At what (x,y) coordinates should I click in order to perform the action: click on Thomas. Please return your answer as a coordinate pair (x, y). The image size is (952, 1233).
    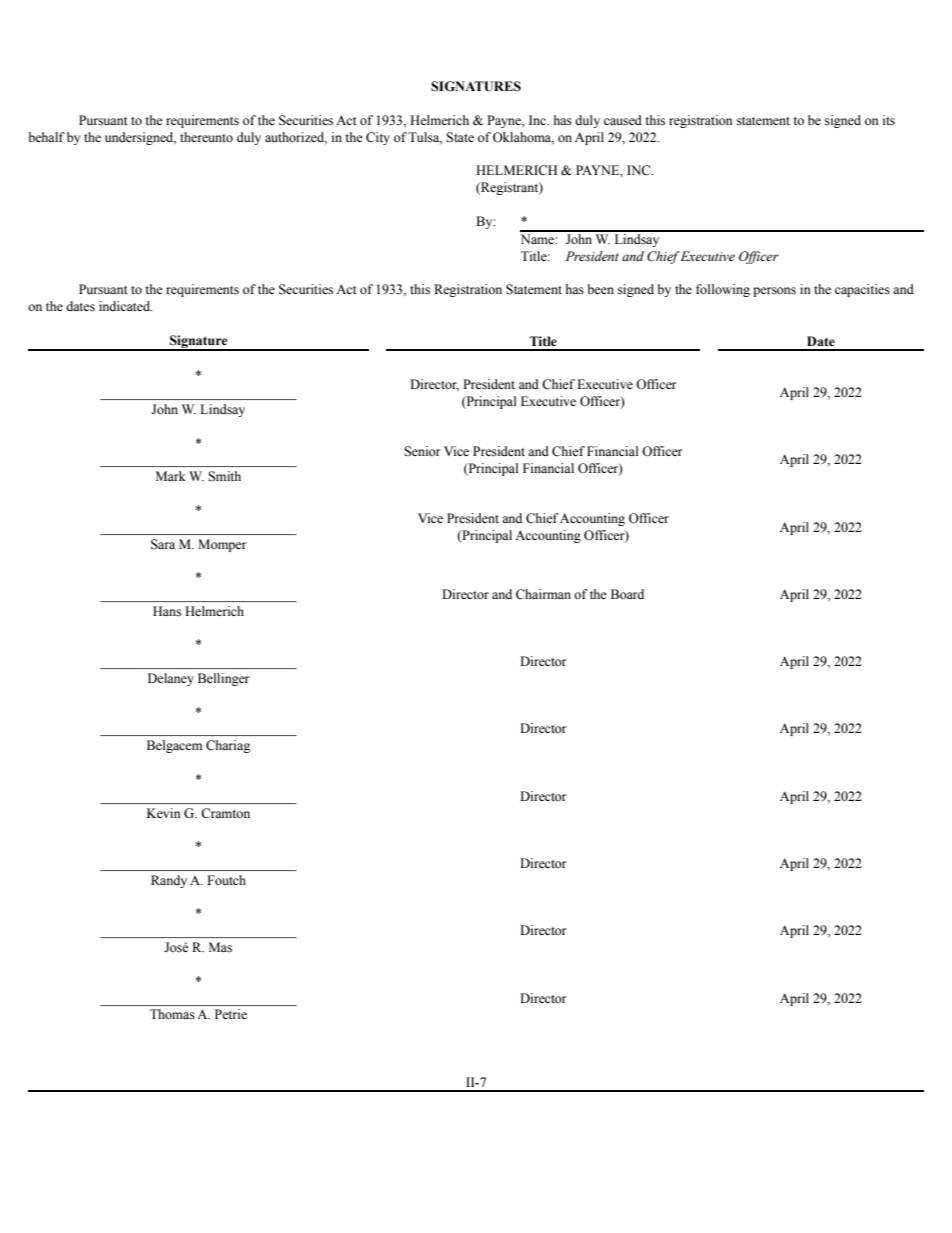
    Looking at the image, I should click on (172, 1014).
